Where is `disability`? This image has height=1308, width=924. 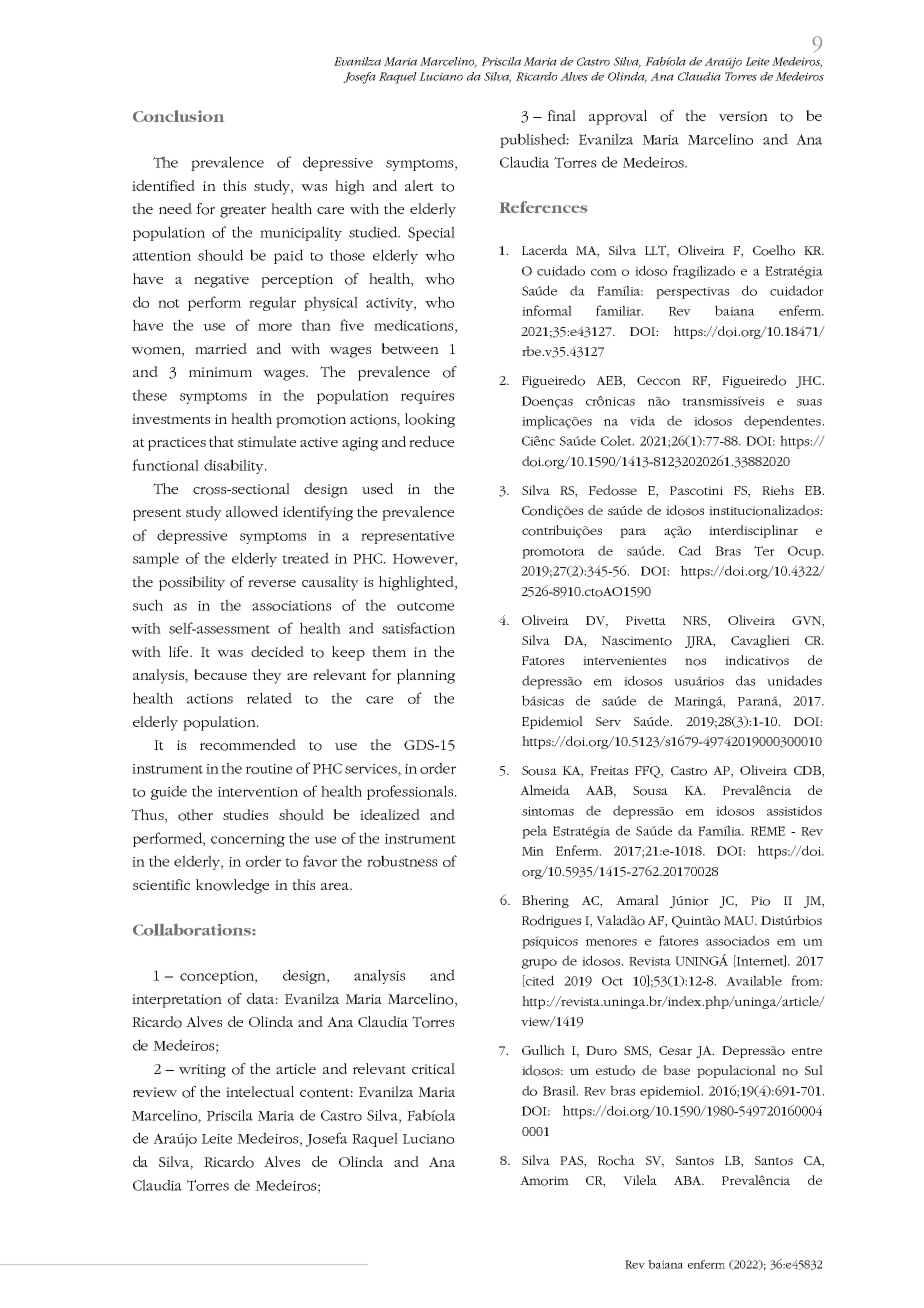 disability is located at coordinates (235, 466).
